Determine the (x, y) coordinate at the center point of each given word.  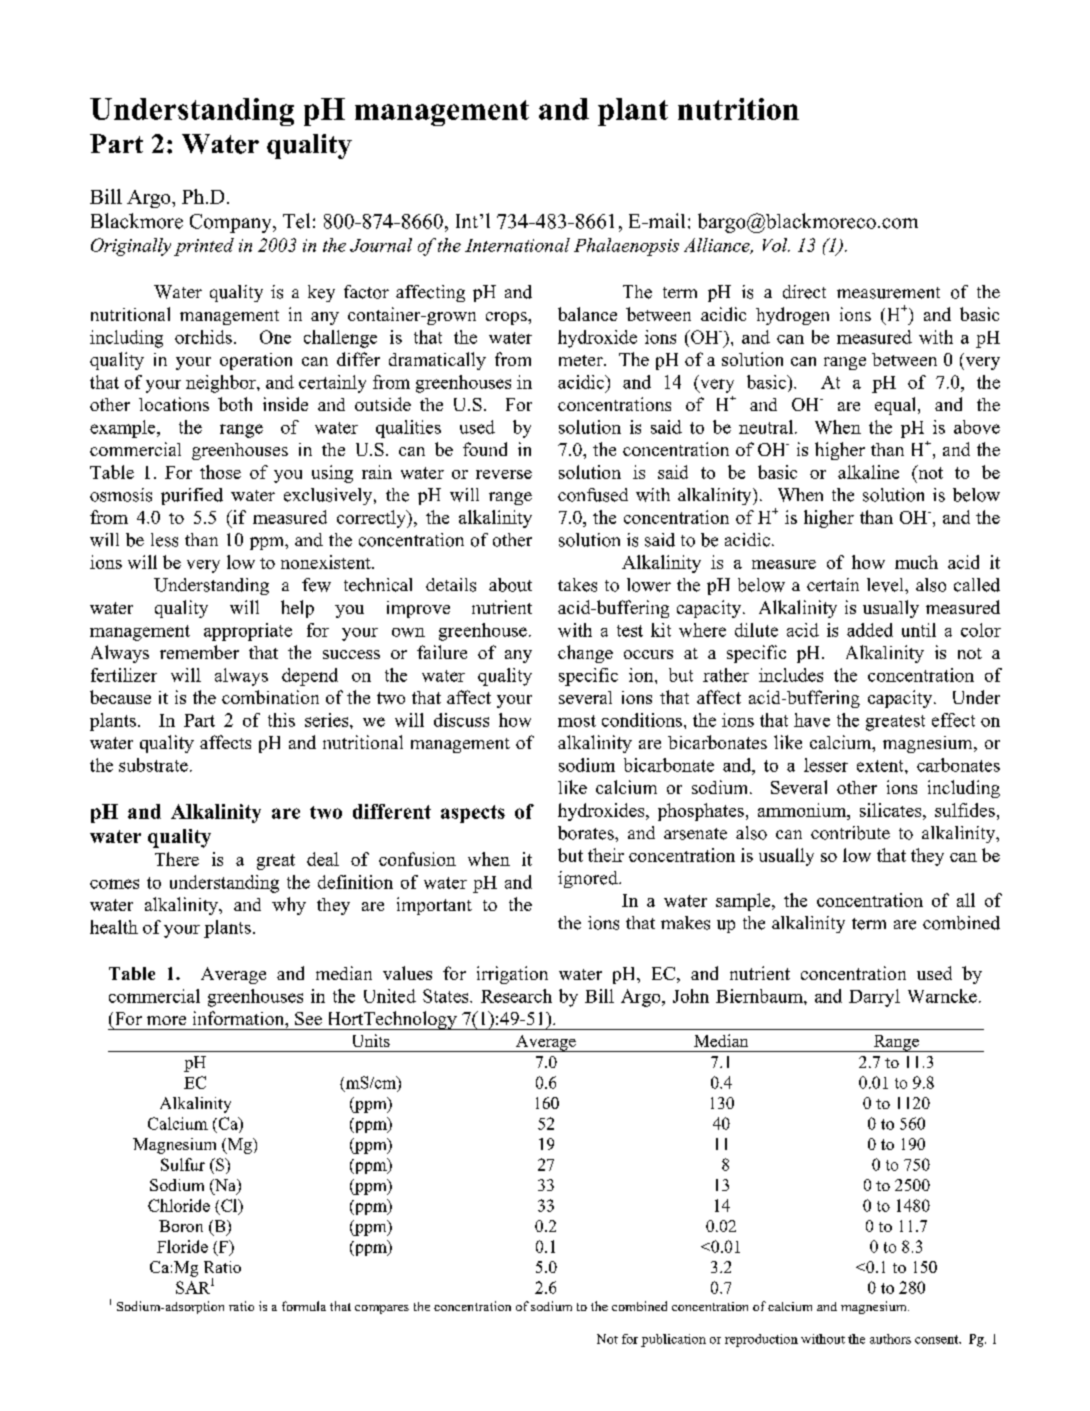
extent (881, 766)
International (517, 245)
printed (204, 247)
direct (804, 292)
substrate (153, 765)
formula (304, 1306)
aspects (473, 814)
